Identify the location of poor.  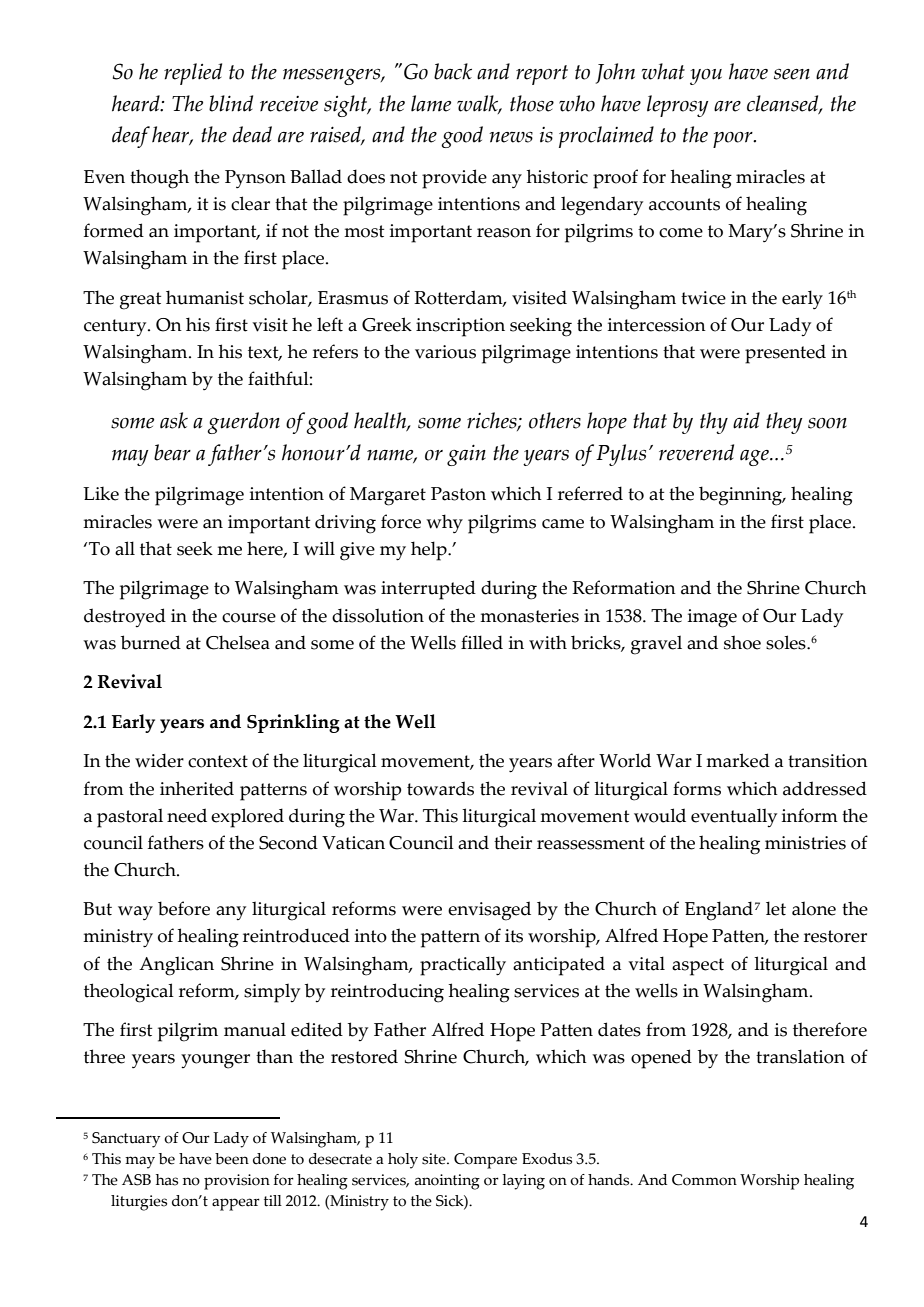
(734, 140).
